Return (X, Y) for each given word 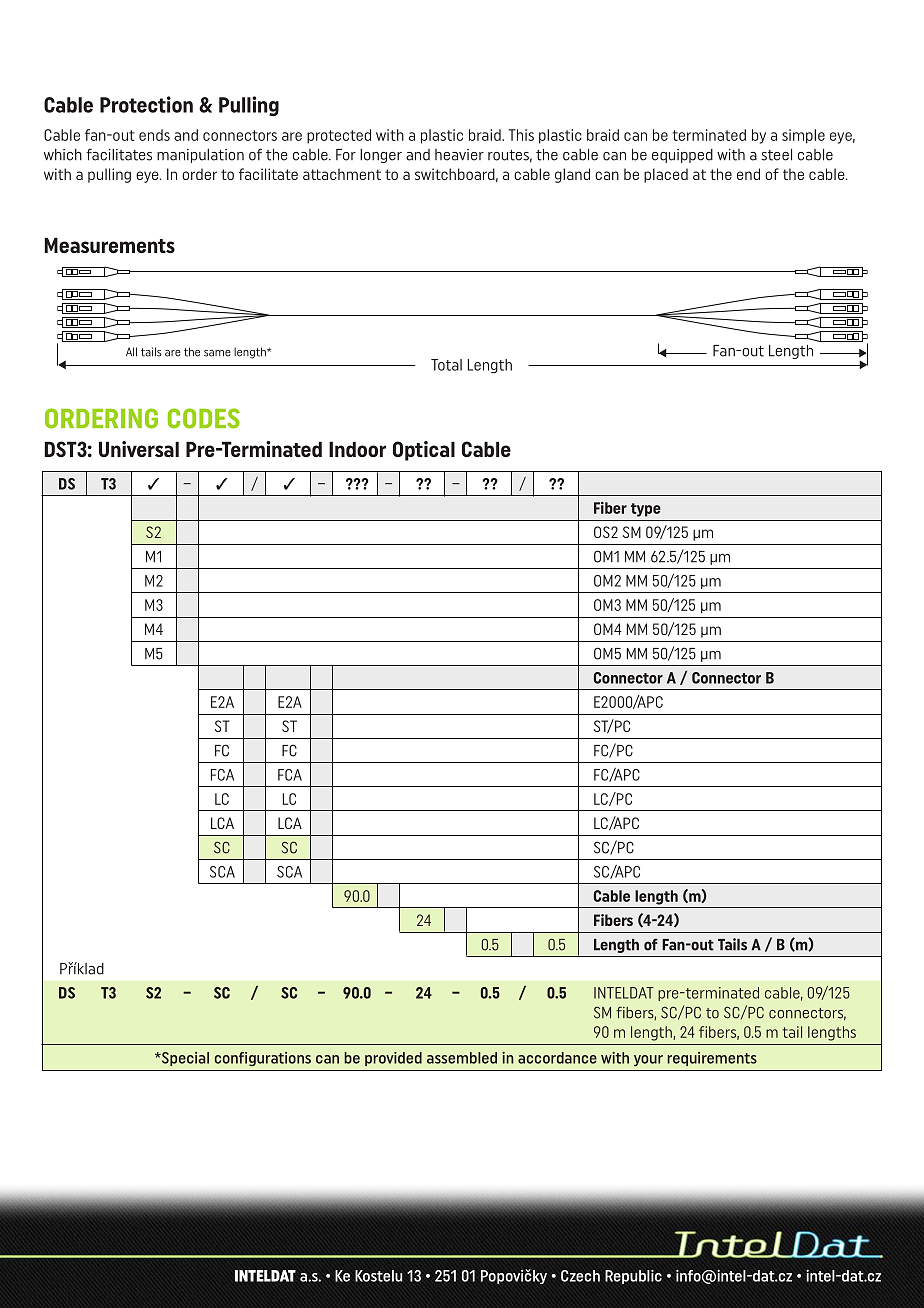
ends (154, 135)
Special (184, 1059)
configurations (263, 1059)
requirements (712, 1059)
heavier (459, 155)
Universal (139, 449)
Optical (424, 451)
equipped (682, 156)
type (646, 510)
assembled (462, 1058)
